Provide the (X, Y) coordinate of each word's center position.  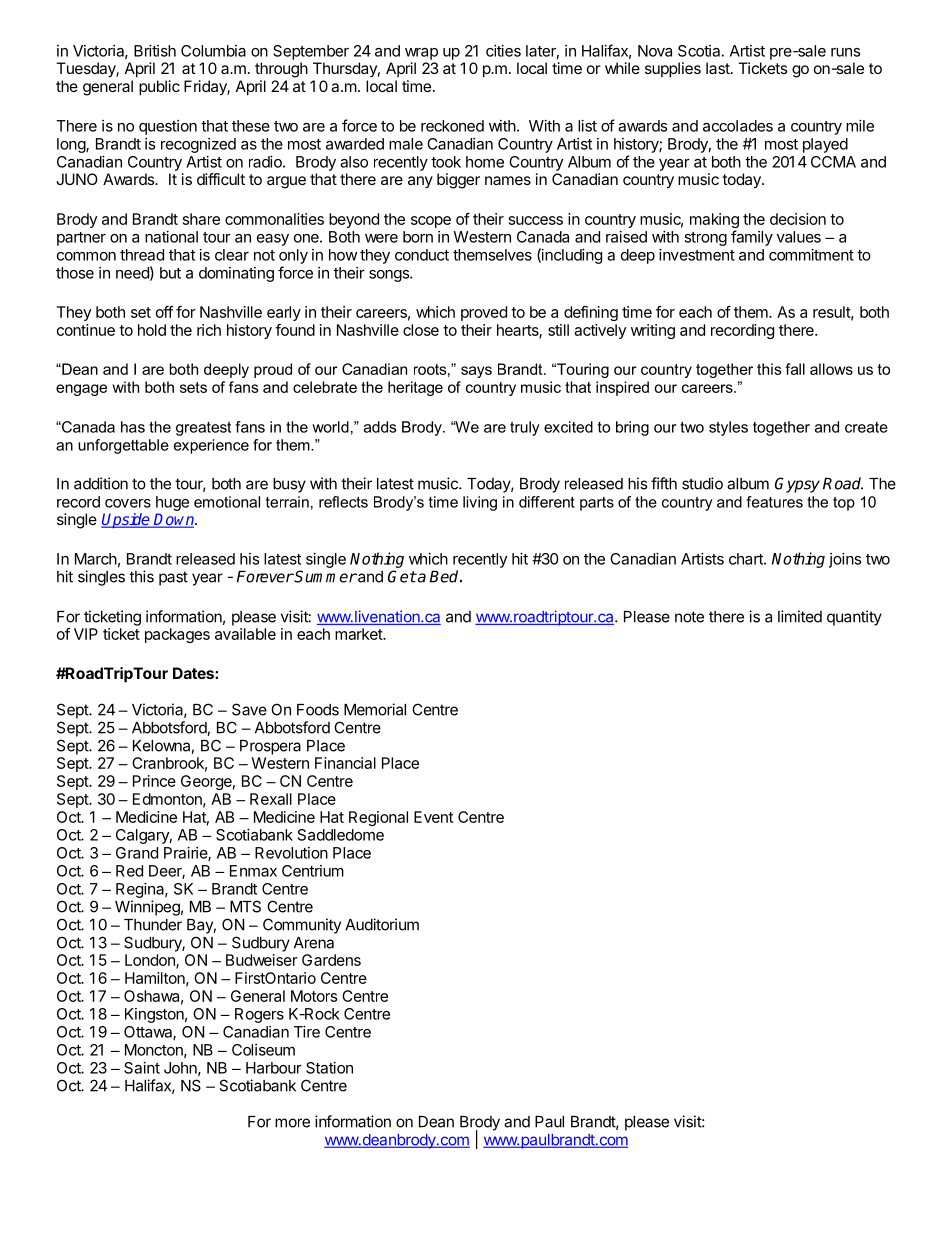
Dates (194, 673)
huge (172, 503)
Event (433, 817)
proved (484, 313)
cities (503, 51)
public (159, 88)
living (480, 503)
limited (800, 616)
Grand (137, 853)
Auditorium (382, 924)
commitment (811, 255)
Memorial (375, 709)
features (774, 502)
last (718, 68)
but (170, 273)
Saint (142, 1068)
